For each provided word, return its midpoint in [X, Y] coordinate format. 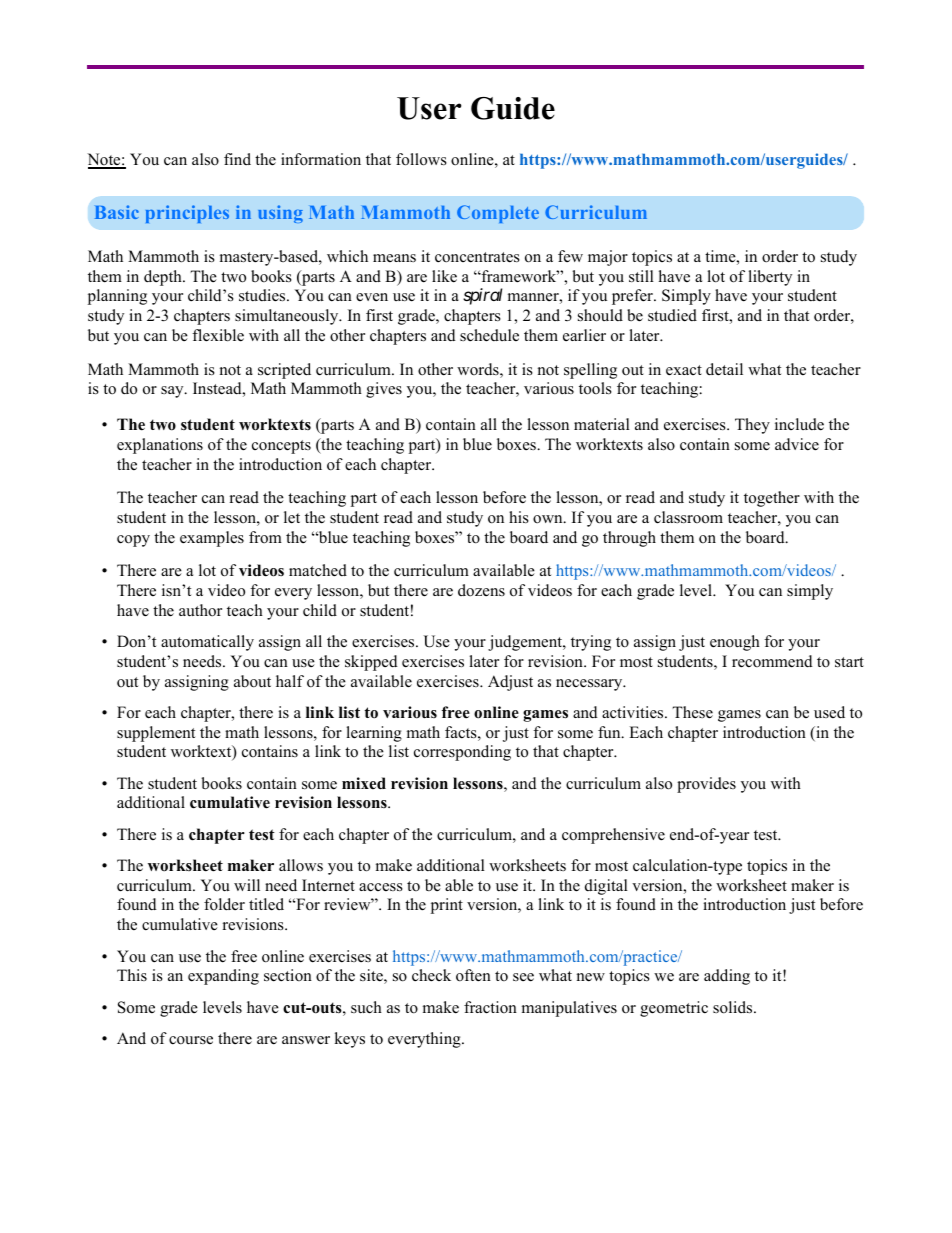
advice [797, 444]
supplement [156, 734]
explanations [160, 446]
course [191, 1040]
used [829, 712]
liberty [770, 278]
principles [187, 214]
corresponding [462, 753]
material [602, 424]
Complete [498, 214]
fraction [490, 1007]
